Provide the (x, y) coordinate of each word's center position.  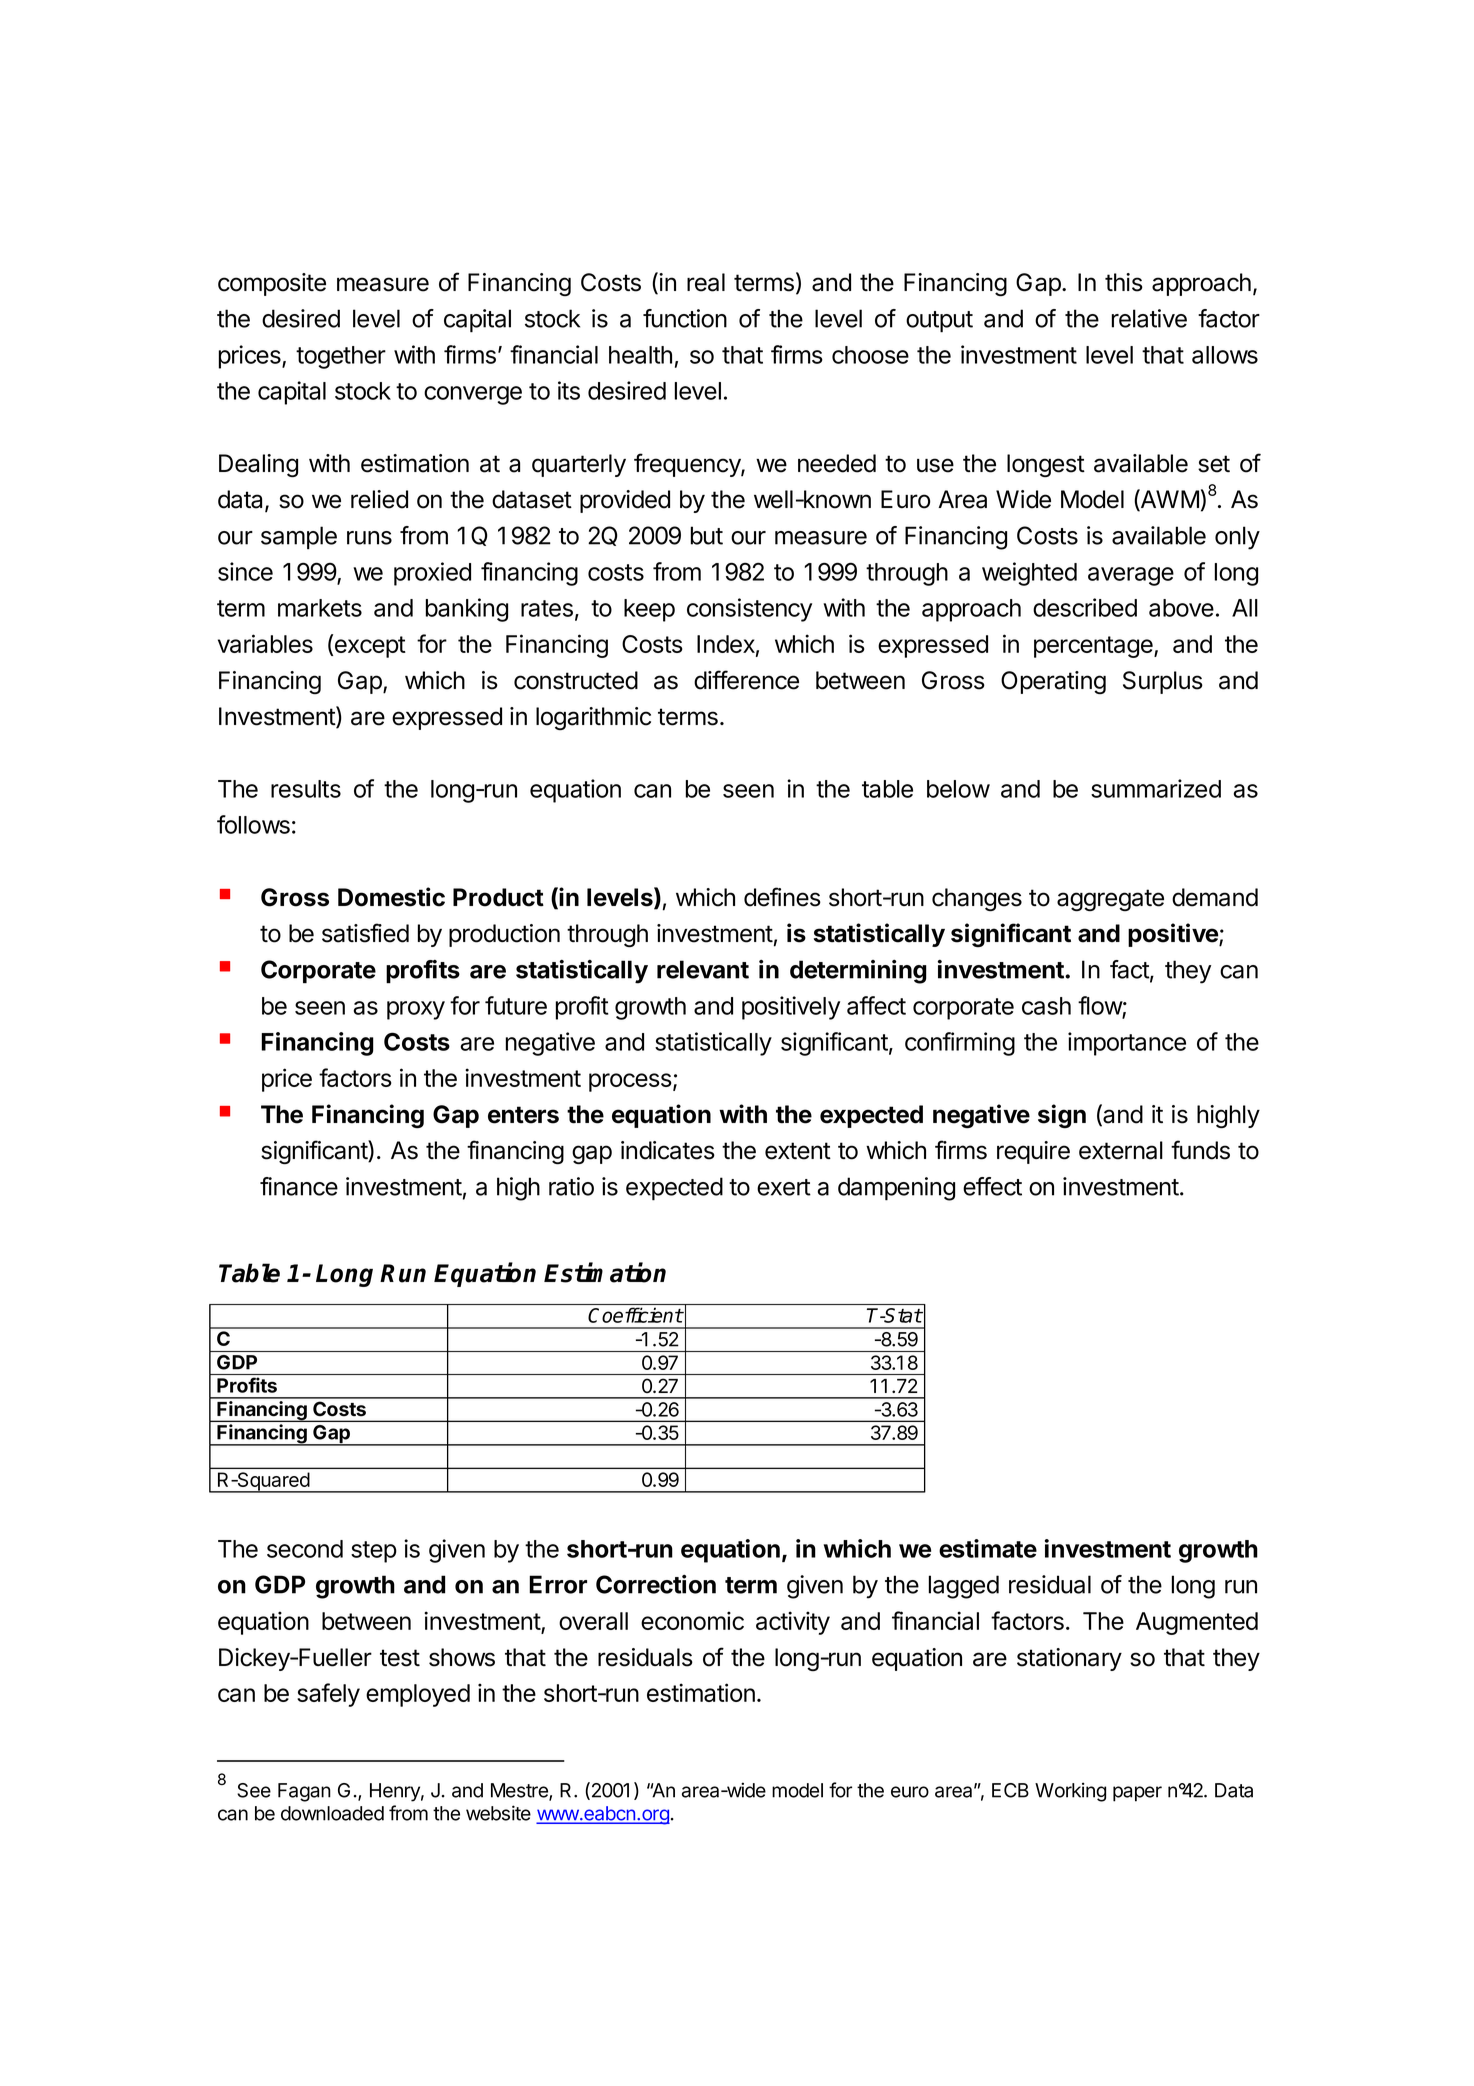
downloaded (332, 1813)
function (685, 318)
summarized (1156, 788)
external (1121, 1150)
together (341, 357)
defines (782, 897)
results (306, 789)
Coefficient (635, 1315)
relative (1149, 318)
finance (299, 1186)
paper (1137, 1794)
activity (793, 1623)
